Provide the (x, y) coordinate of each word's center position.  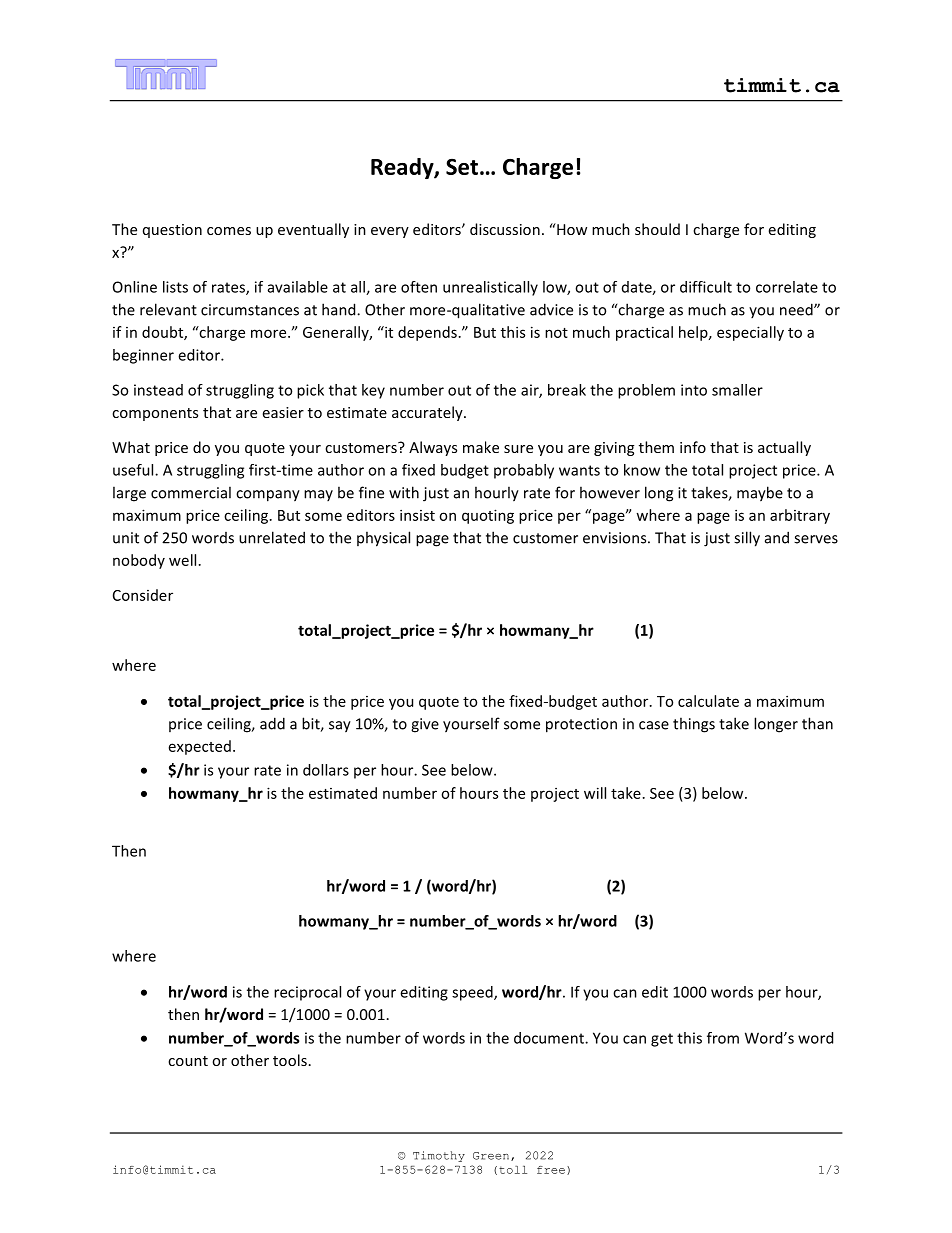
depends (427, 333)
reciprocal (307, 993)
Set (462, 167)
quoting (488, 516)
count (188, 1061)
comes (229, 231)
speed (473, 993)
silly (747, 539)
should (657, 229)
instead (158, 390)
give (425, 725)
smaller (737, 390)
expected (200, 747)
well (182, 560)
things (694, 725)
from (723, 1038)
